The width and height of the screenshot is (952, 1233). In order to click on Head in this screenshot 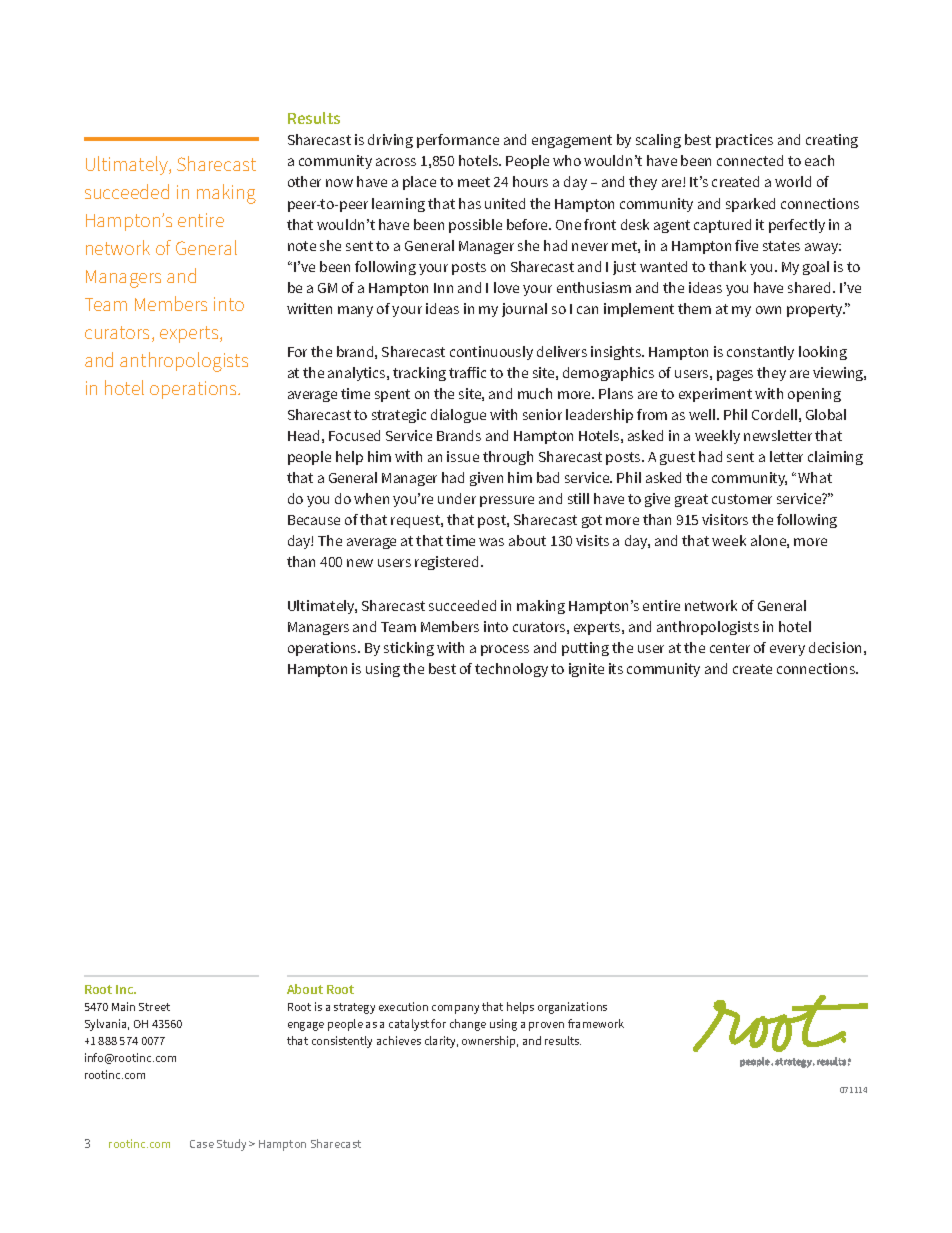, I will do `click(303, 435)`.
